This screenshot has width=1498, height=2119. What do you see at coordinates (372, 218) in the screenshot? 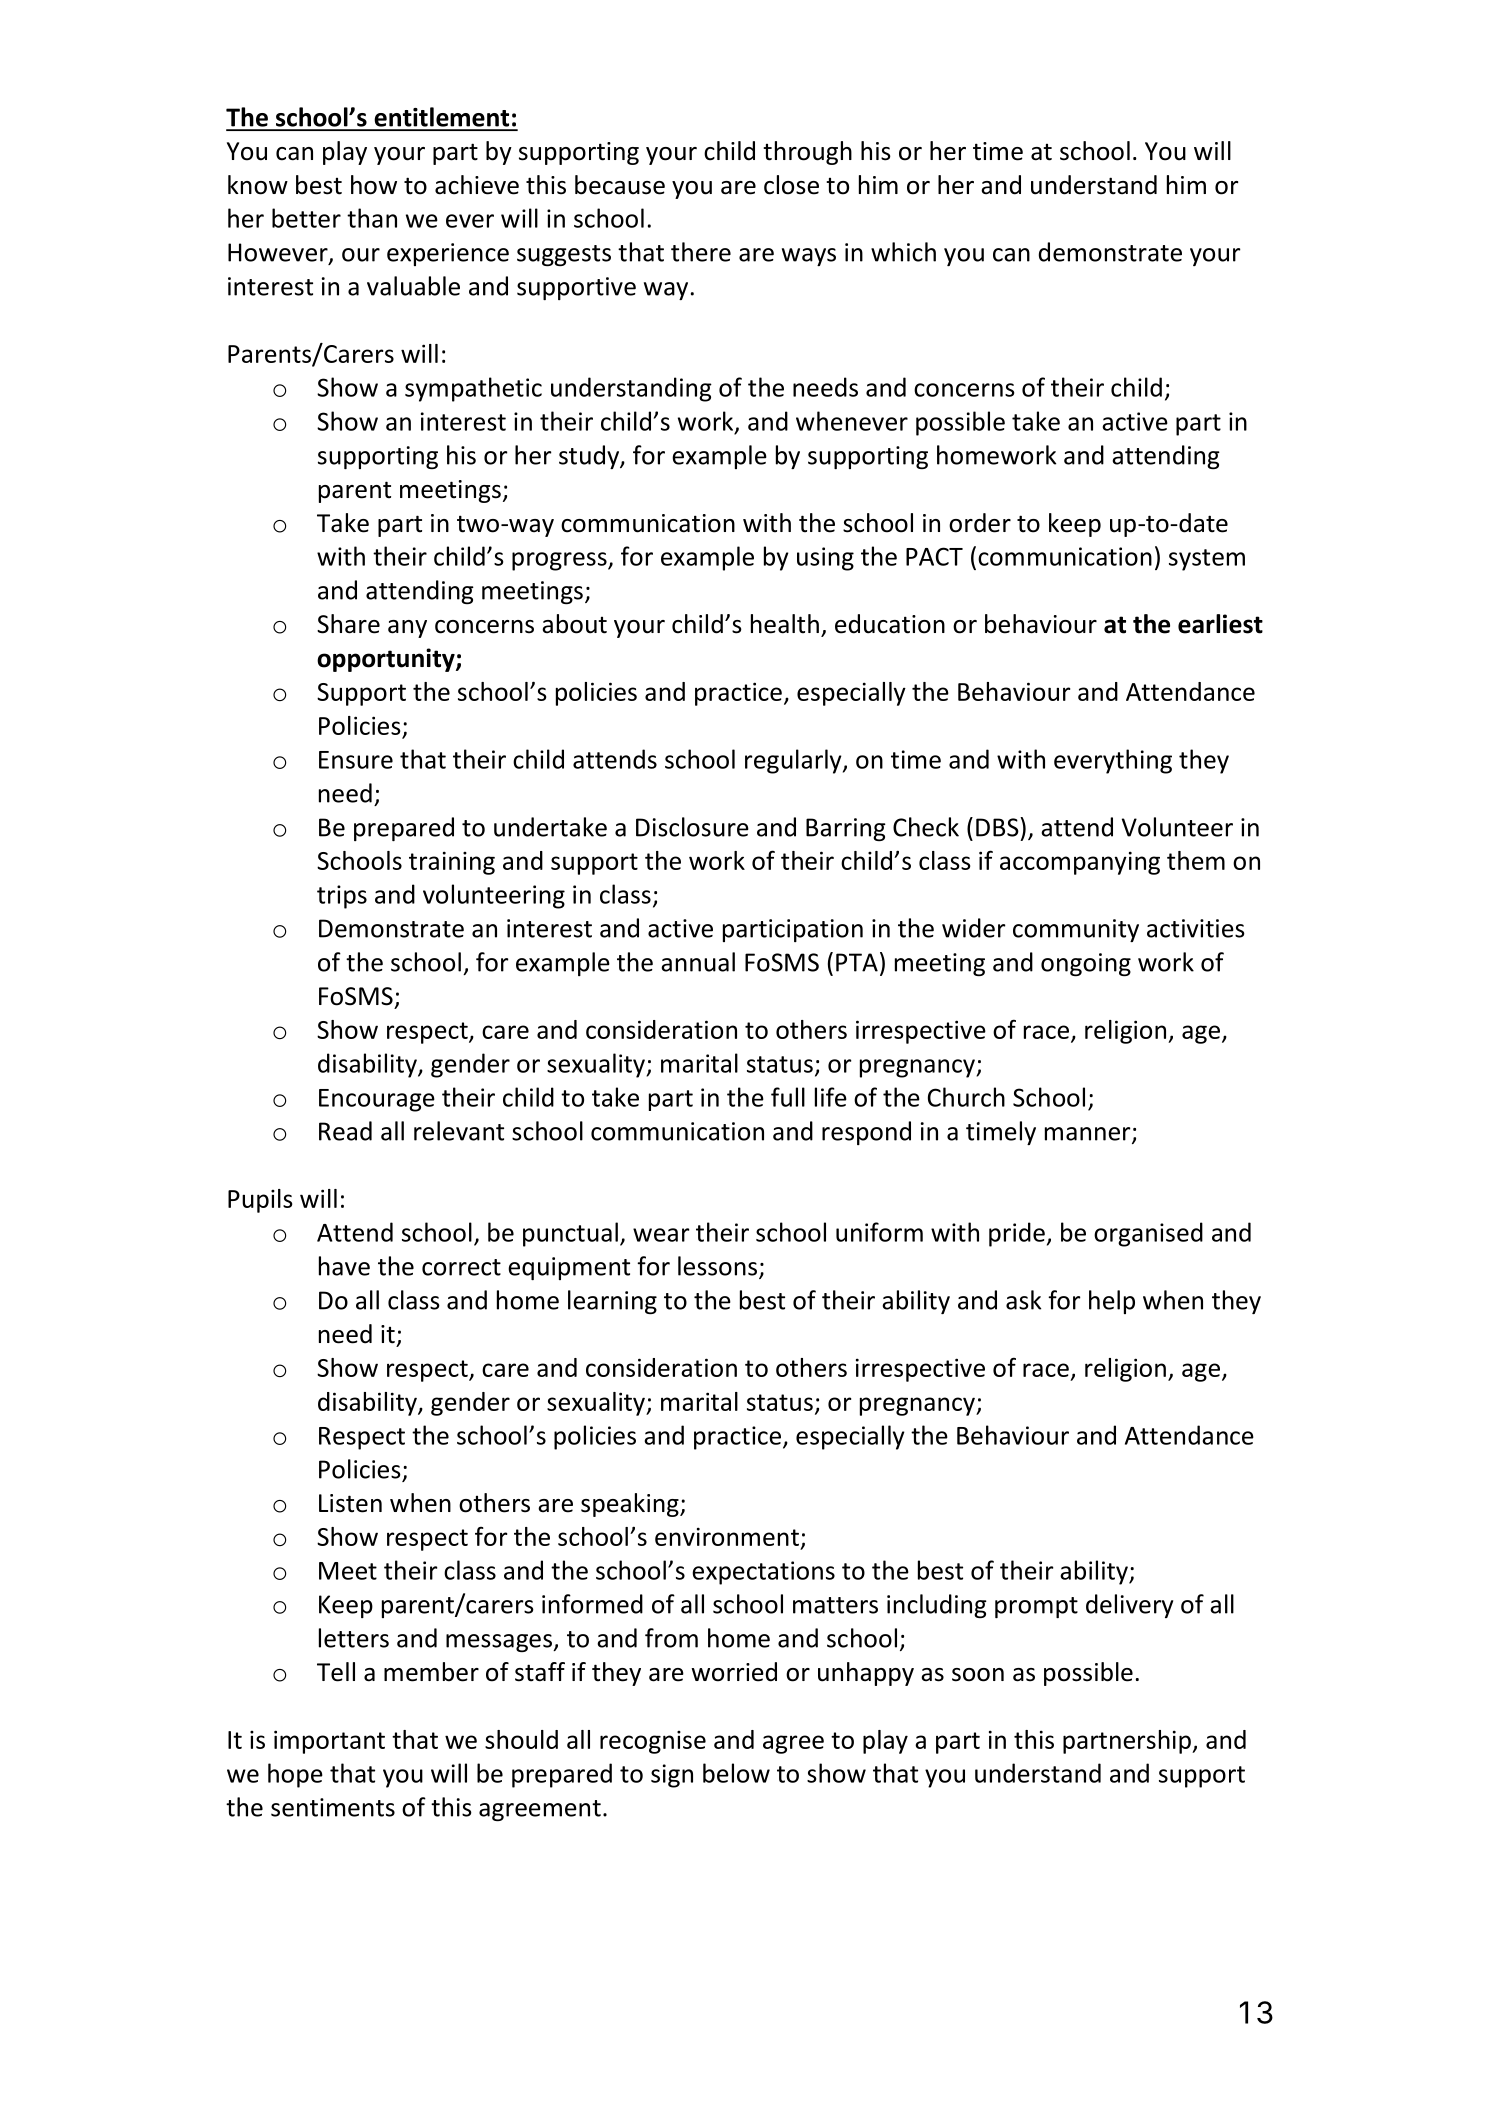
I see `than` at bounding box center [372, 218].
